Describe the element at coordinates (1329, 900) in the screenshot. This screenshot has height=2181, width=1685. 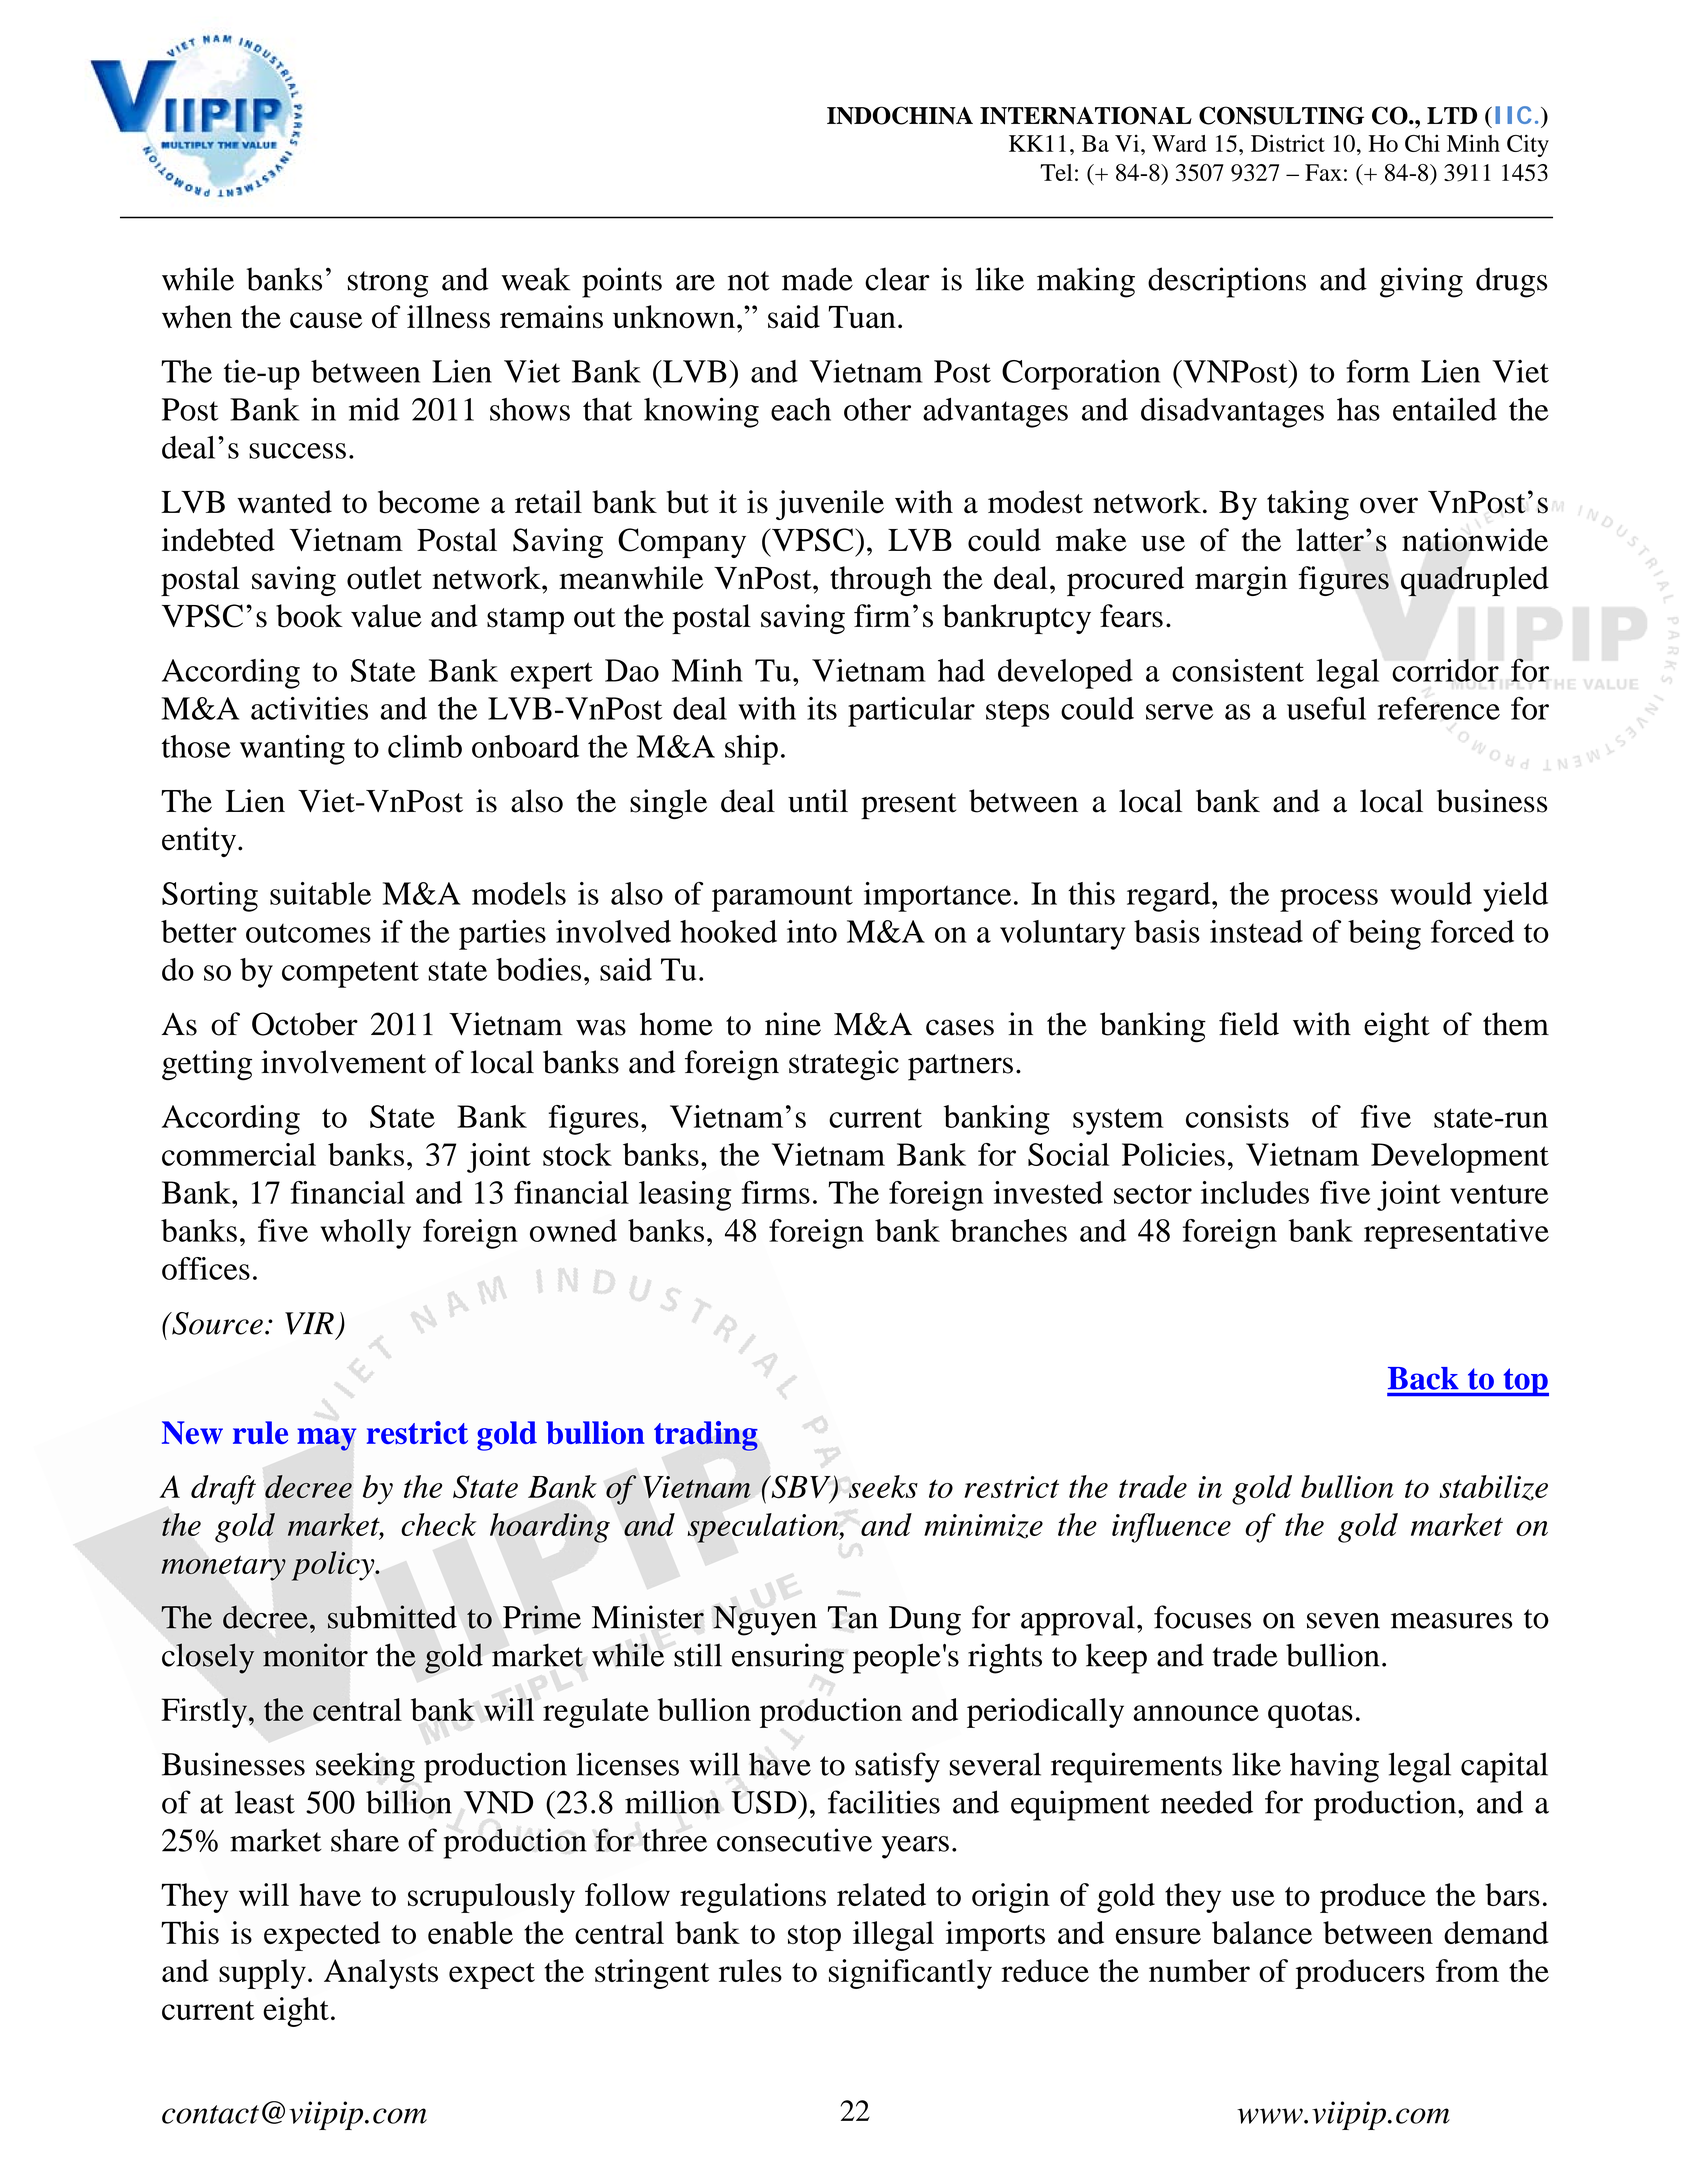
I see `process` at that location.
